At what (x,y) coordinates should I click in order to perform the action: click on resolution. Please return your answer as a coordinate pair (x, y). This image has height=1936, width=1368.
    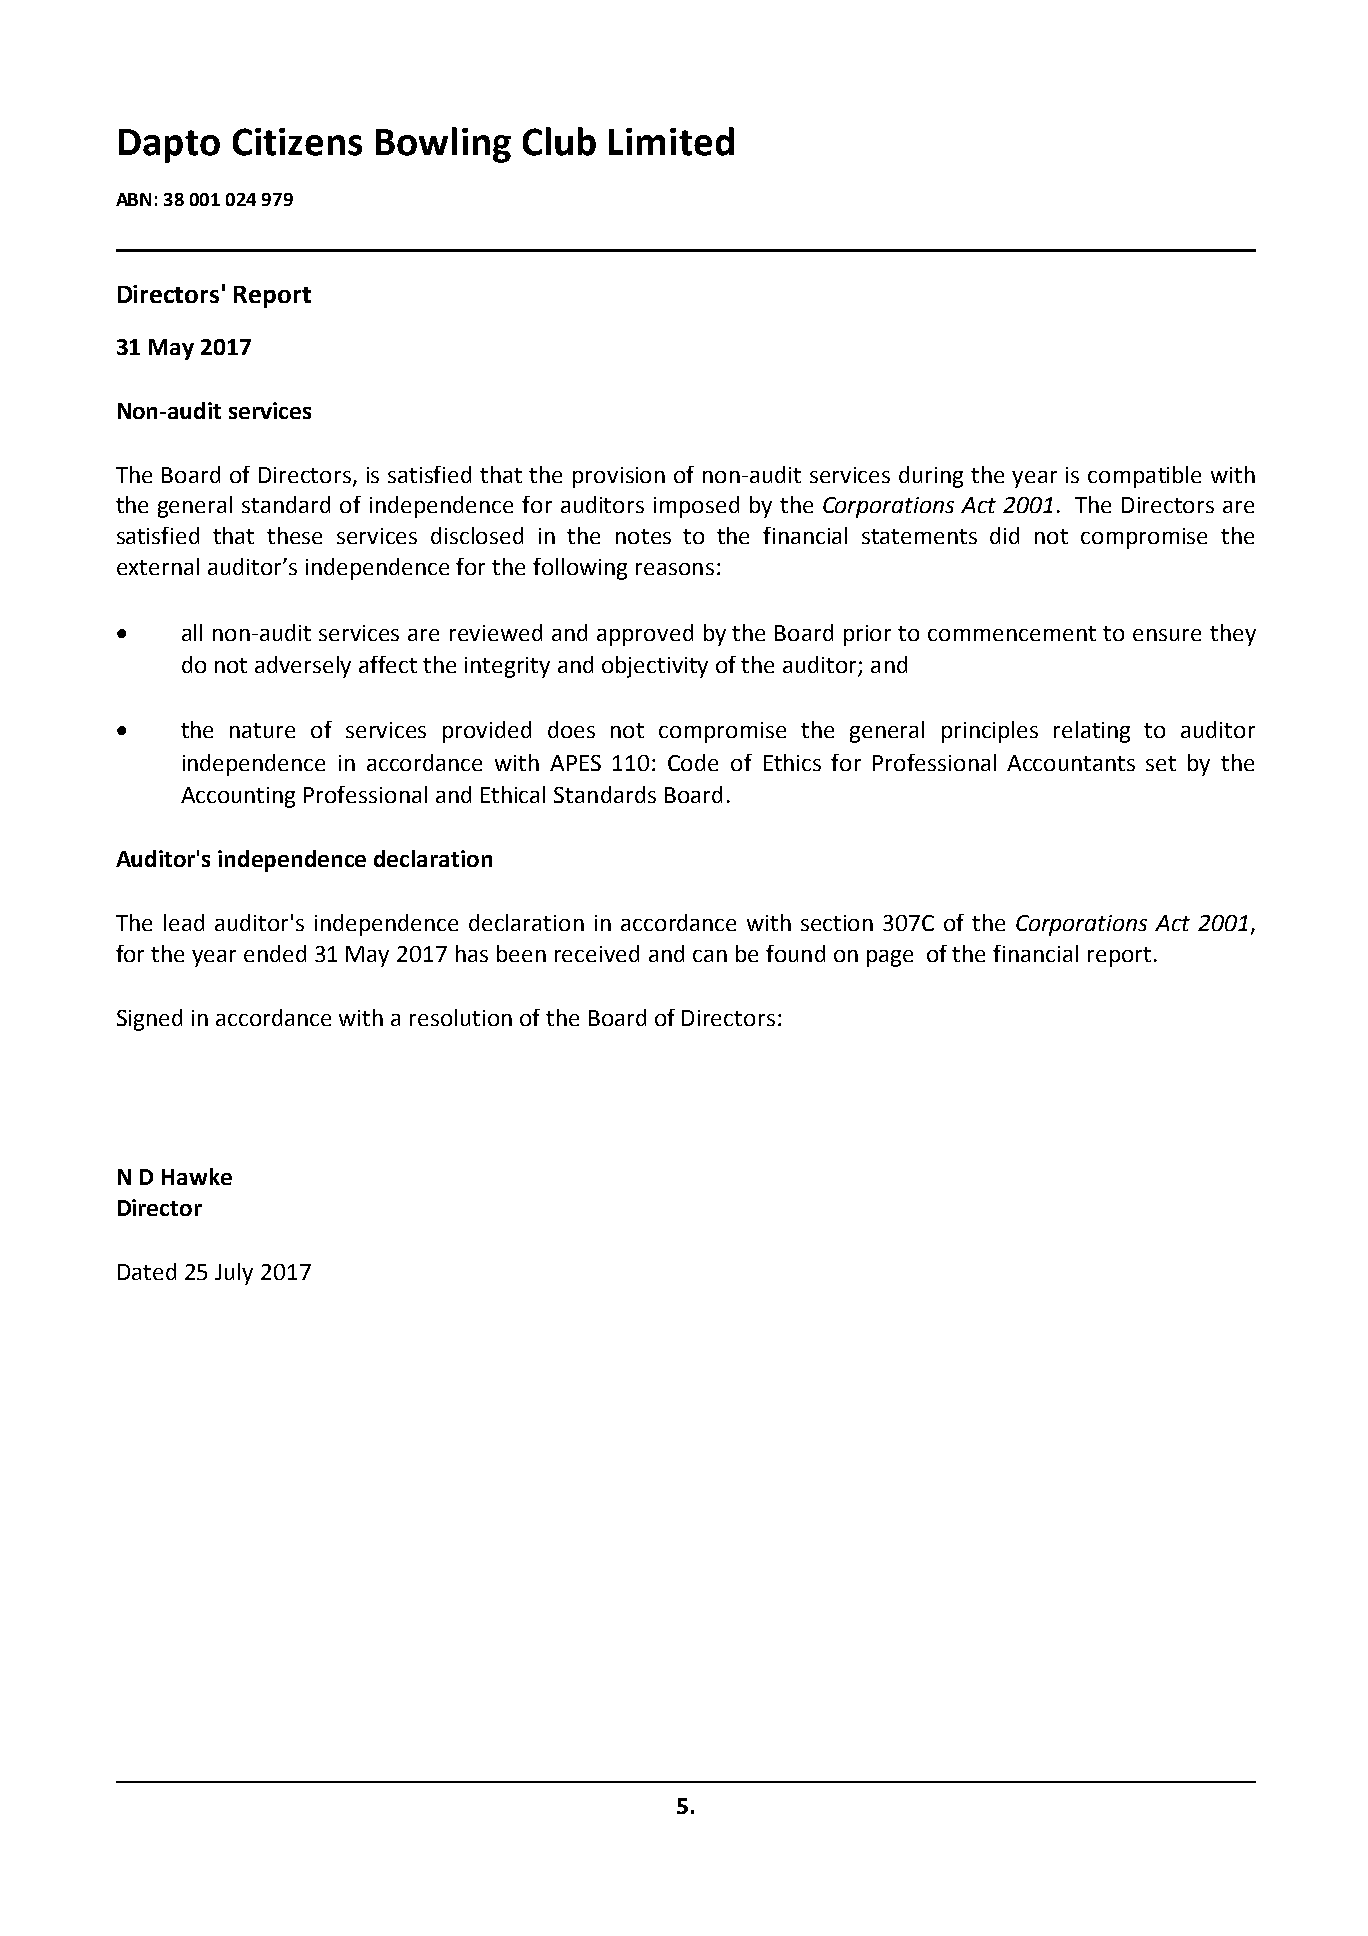
    Looking at the image, I should click on (461, 1017).
